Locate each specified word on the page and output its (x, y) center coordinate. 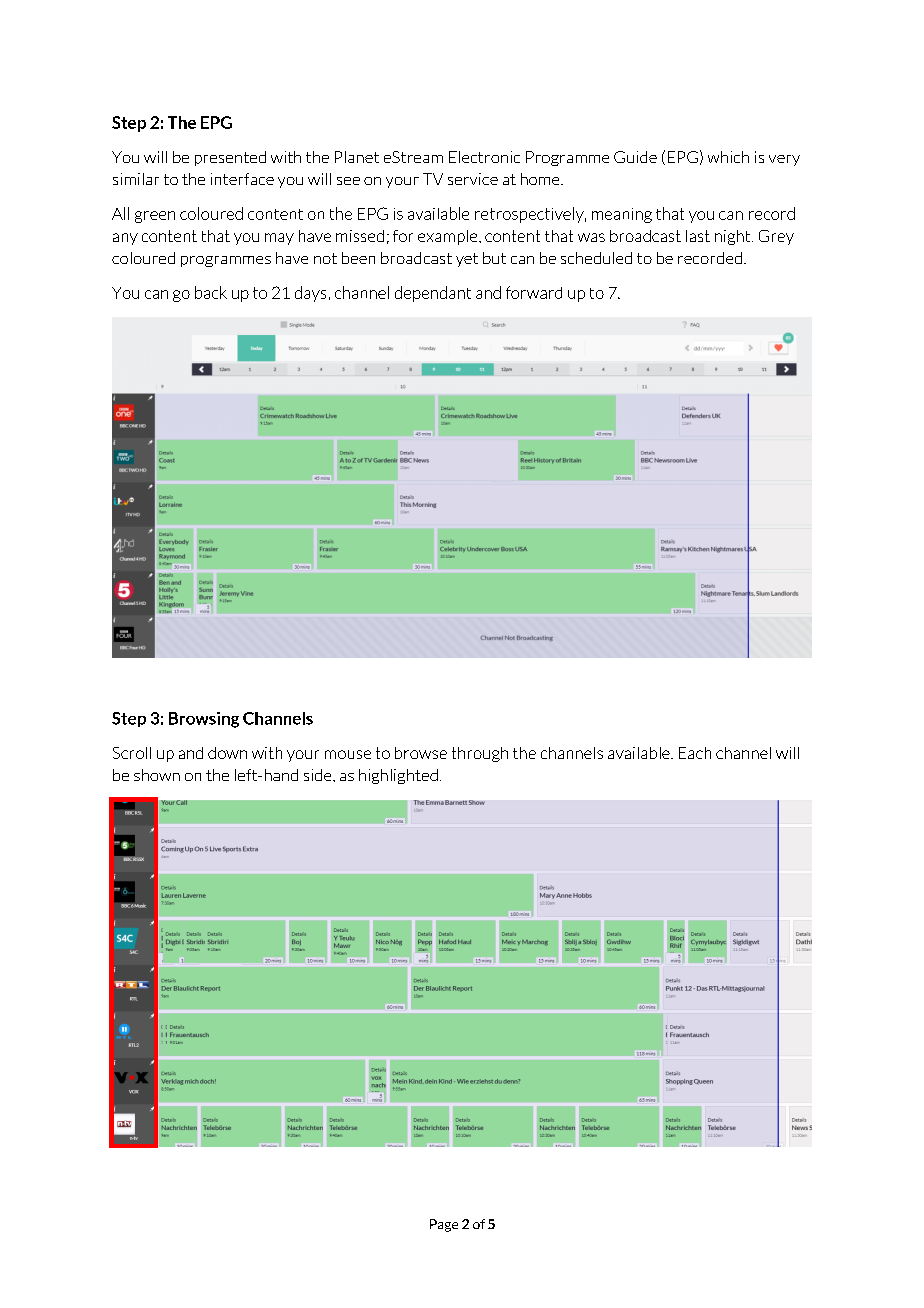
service (473, 179)
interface (242, 179)
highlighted (398, 776)
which (728, 157)
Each (695, 753)
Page (444, 1225)
